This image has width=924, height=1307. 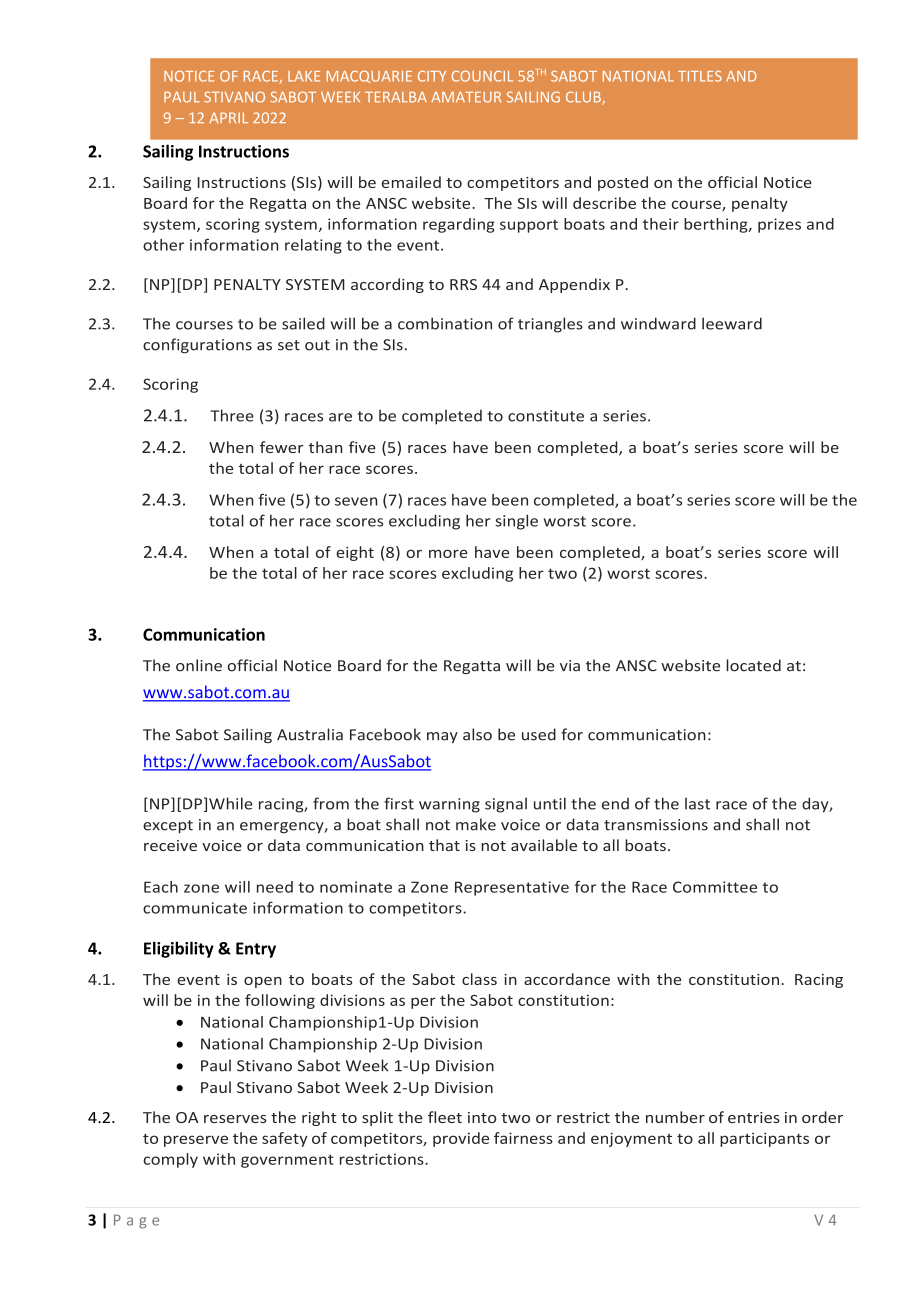 I want to click on comply, so click(x=170, y=1160).
